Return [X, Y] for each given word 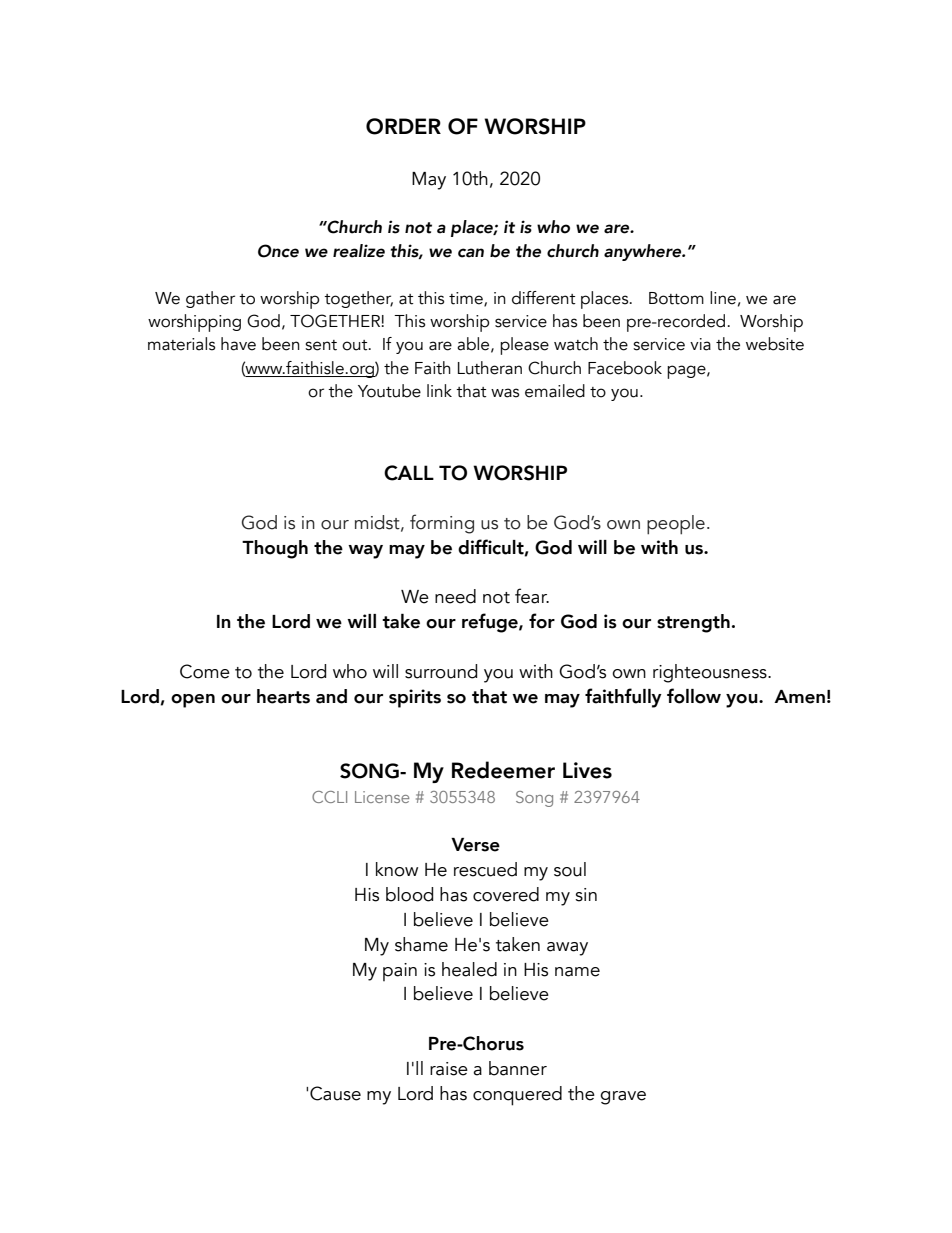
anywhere [644, 252]
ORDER [403, 126]
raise [449, 1069]
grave [623, 1098]
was [505, 393]
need [455, 596]
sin [586, 895]
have [238, 344]
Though [275, 549]
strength [693, 623]
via [700, 344]
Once [278, 251]
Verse [475, 845]
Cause [335, 1093]
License [382, 797]
